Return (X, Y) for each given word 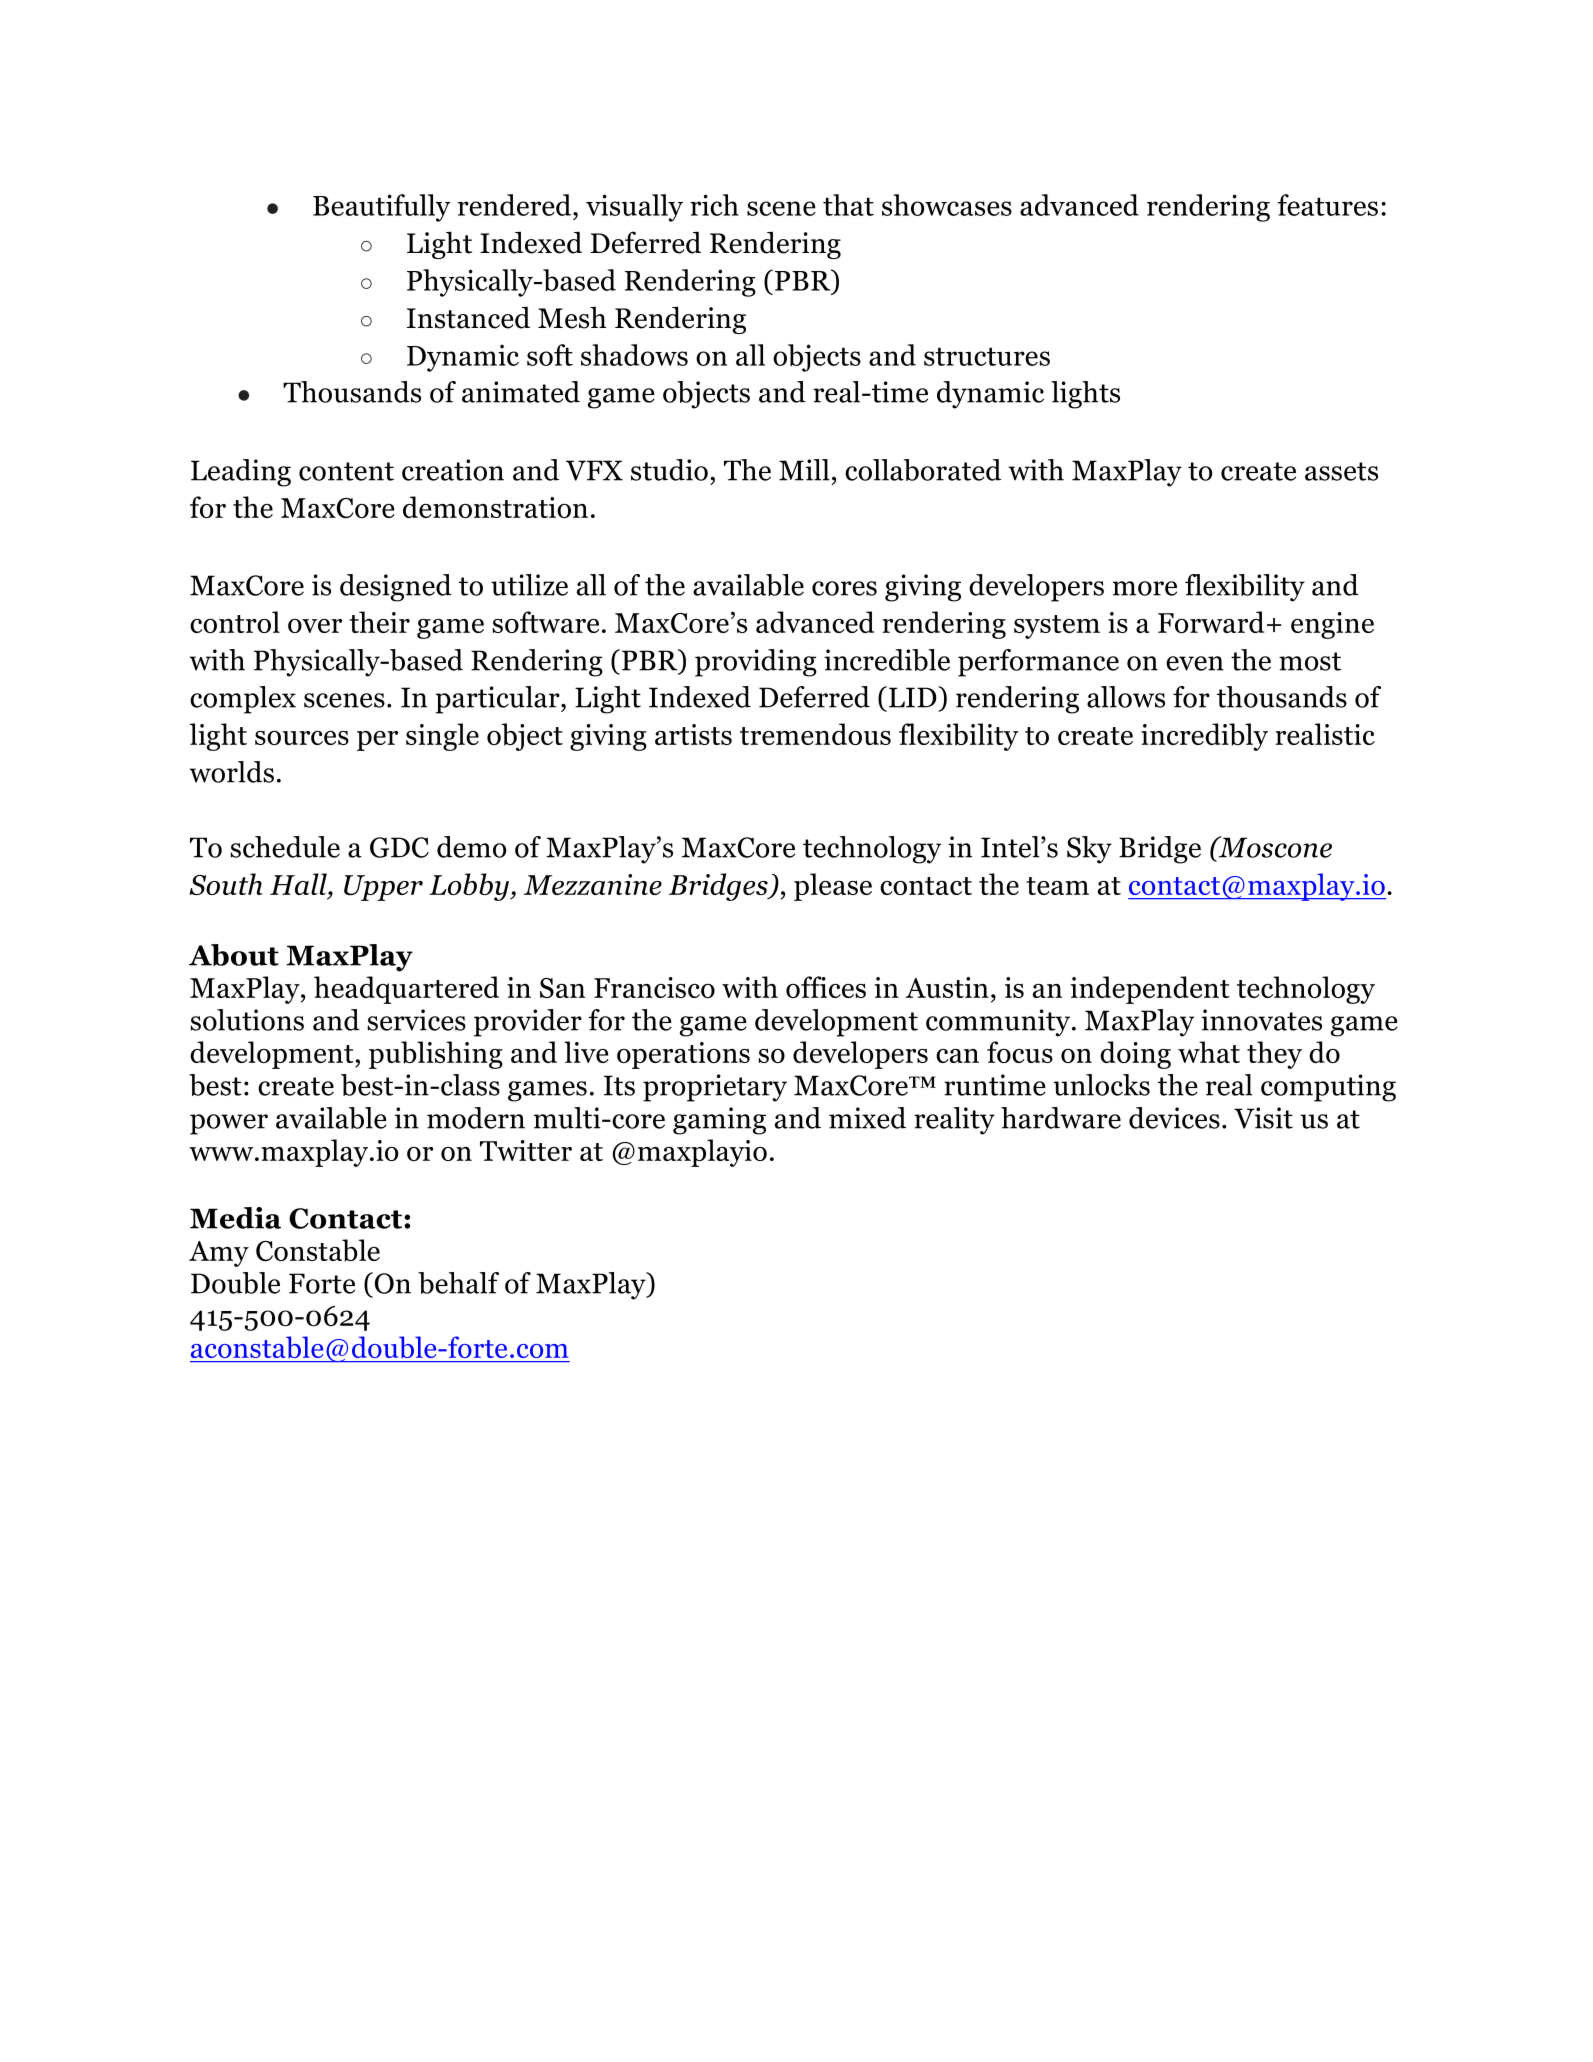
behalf (458, 1283)
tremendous (815, 734)
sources (302, 738)
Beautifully (382, 208)
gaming (719, 1121)
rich (714, 205)
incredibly (1204, 737)
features (1328, 205)
